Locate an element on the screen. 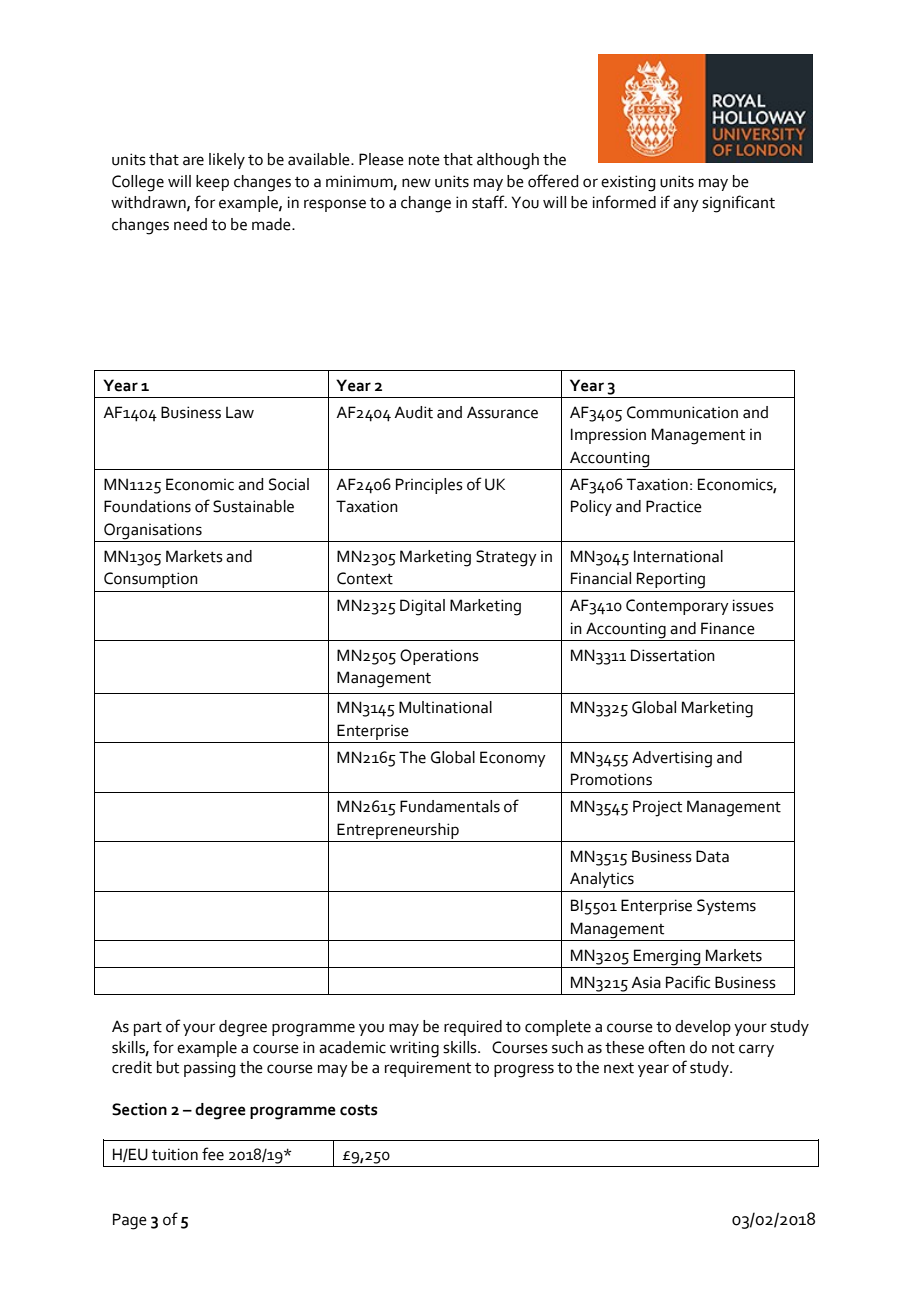  Law is located at coordinates (240, 412).
